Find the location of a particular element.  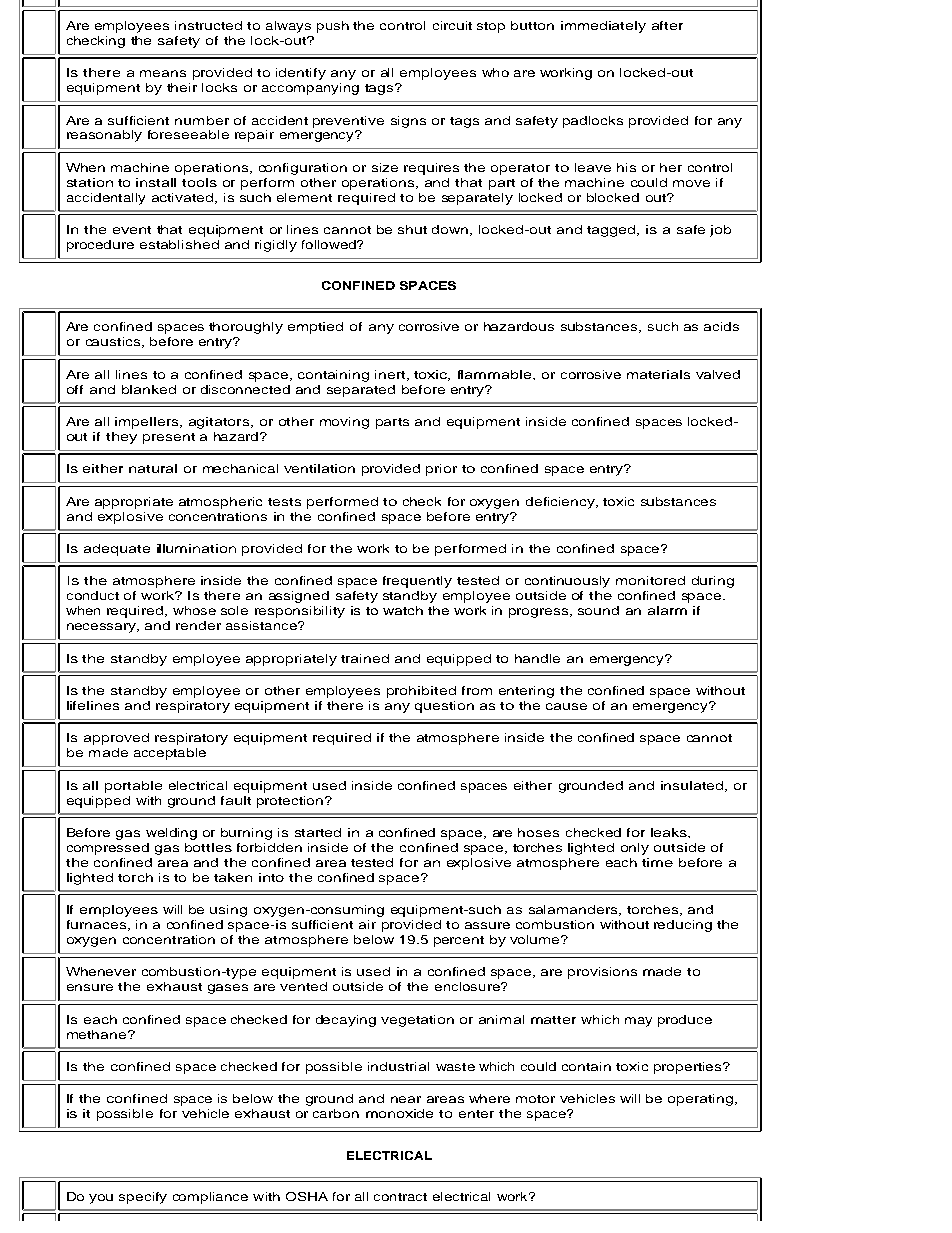

whose is located at coordinates (194, 610).
